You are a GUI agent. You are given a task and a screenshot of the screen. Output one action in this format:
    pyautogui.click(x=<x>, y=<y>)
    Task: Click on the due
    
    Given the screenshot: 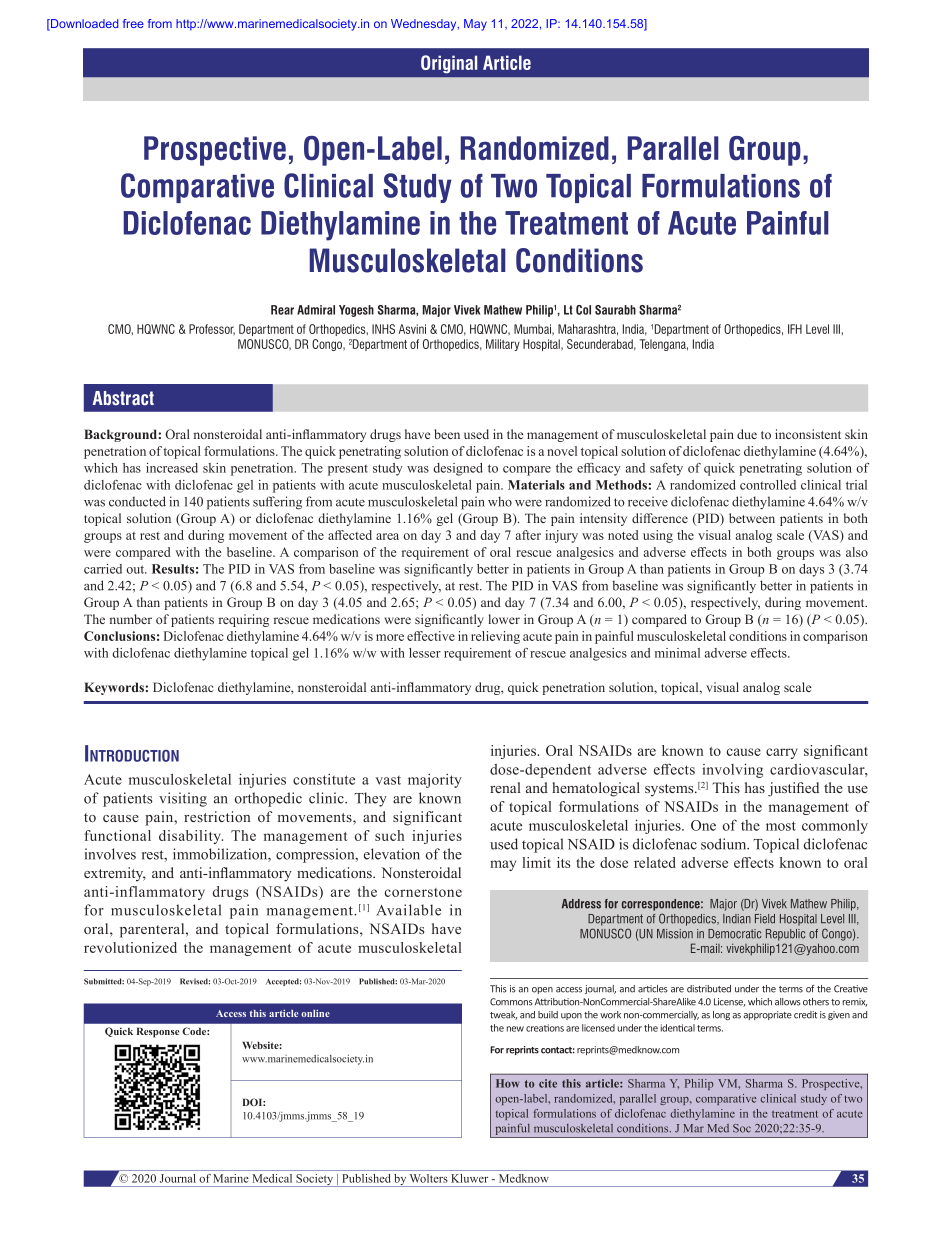 What is the action you would take?
    pyautogui.click(x=747, y=434)
